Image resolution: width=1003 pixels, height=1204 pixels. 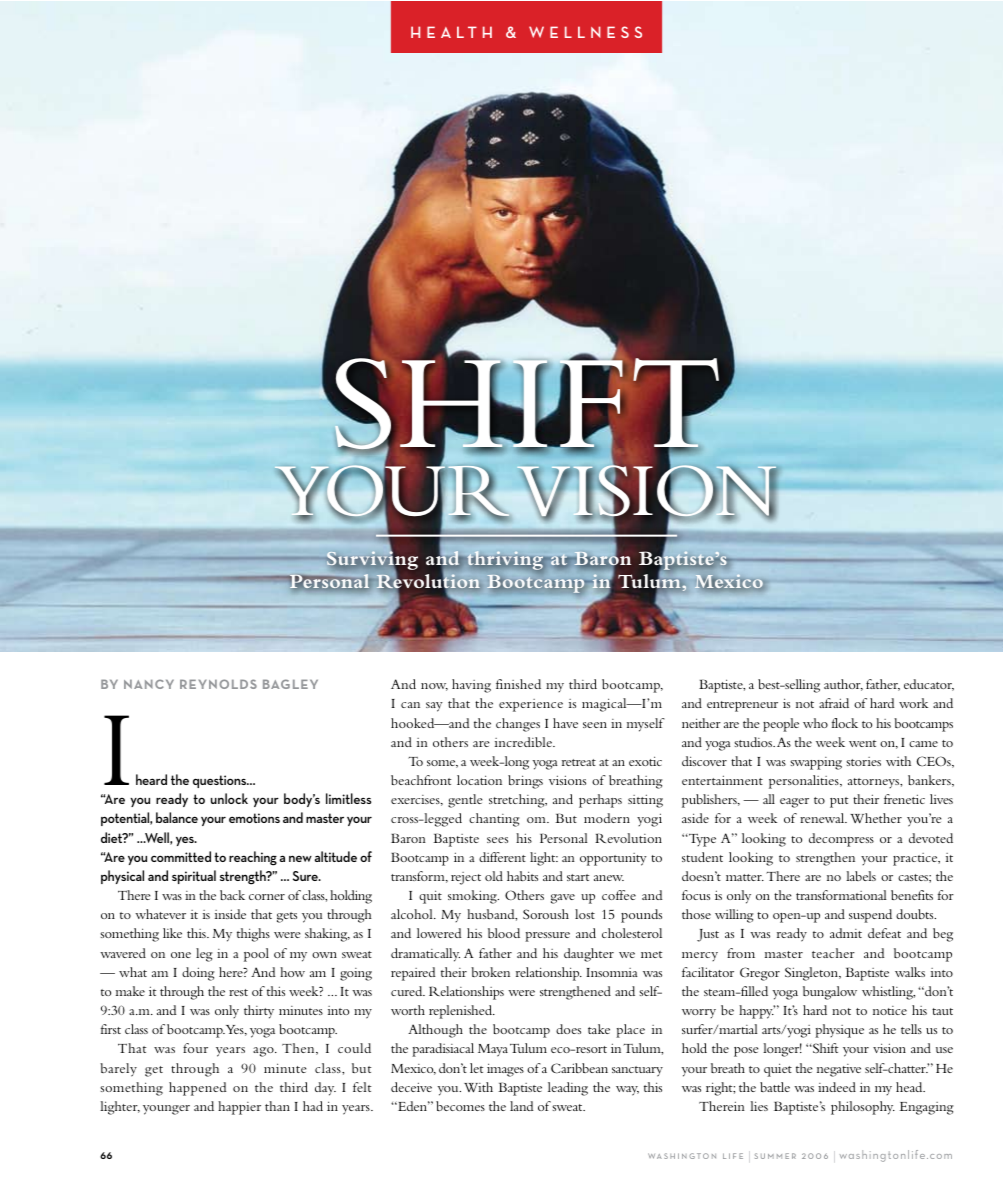 What do you see at coordinates (521, 1106) in the page?
I see `land` at bounding box center [521, 1106].
